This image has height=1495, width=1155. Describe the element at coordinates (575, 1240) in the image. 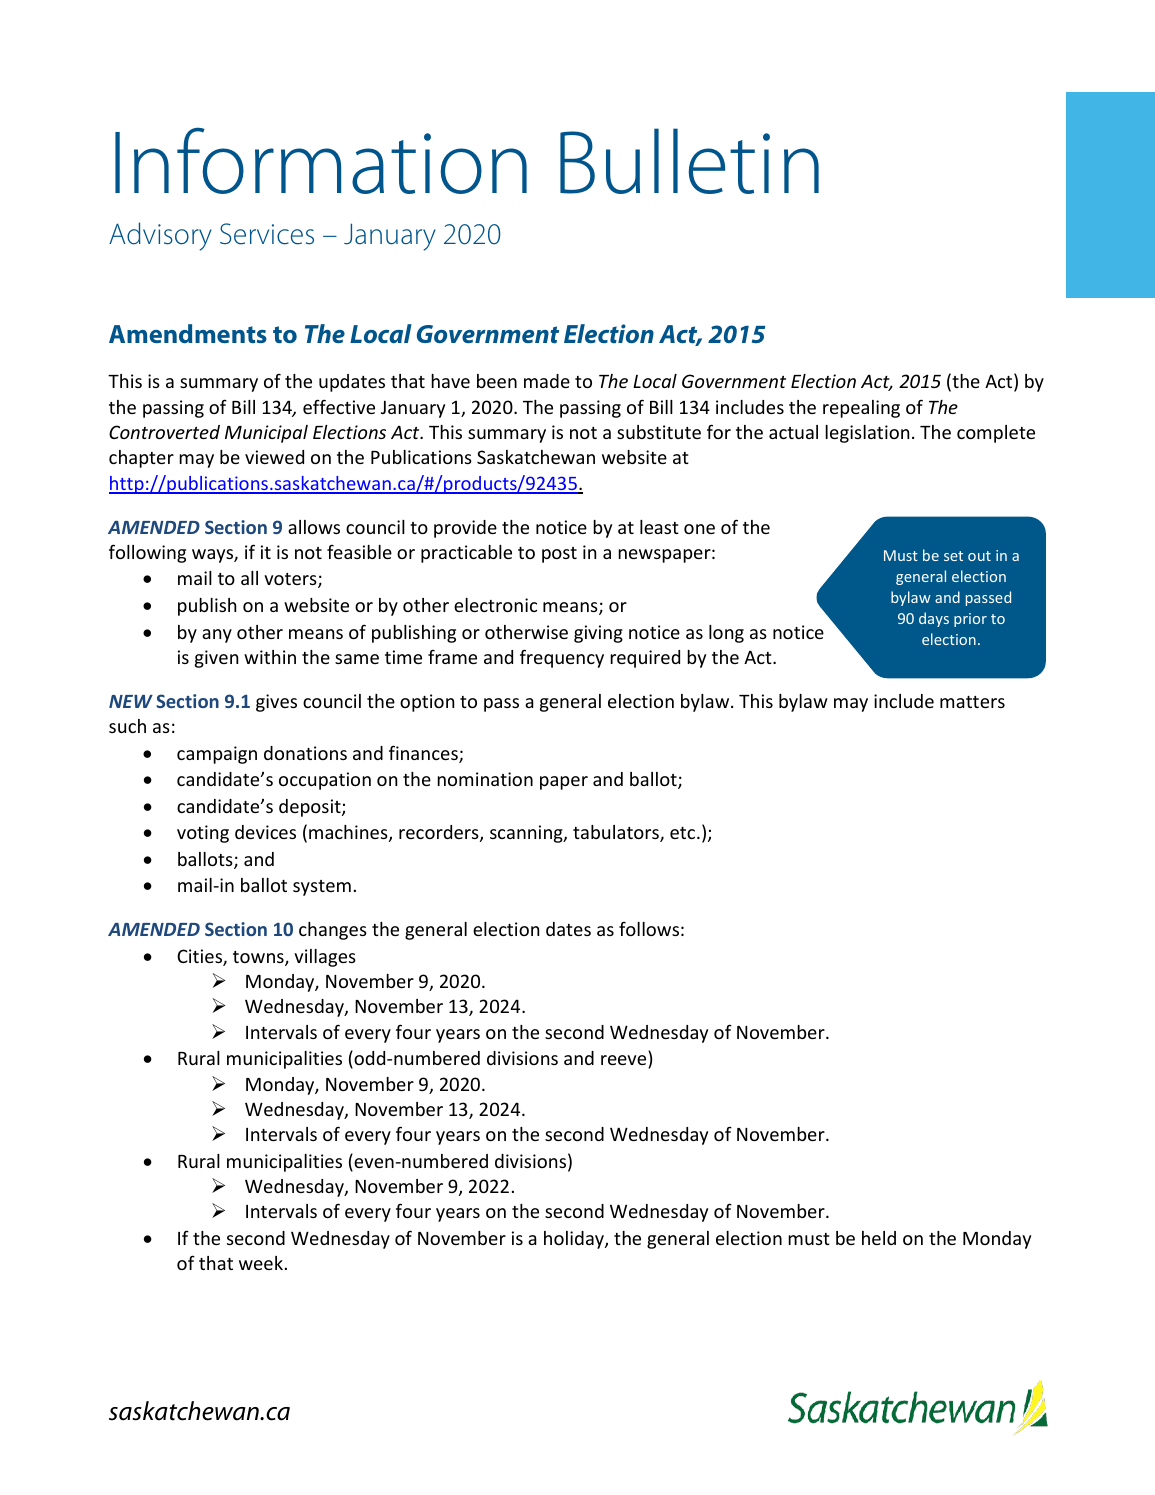

I see `holiday` at that location.
